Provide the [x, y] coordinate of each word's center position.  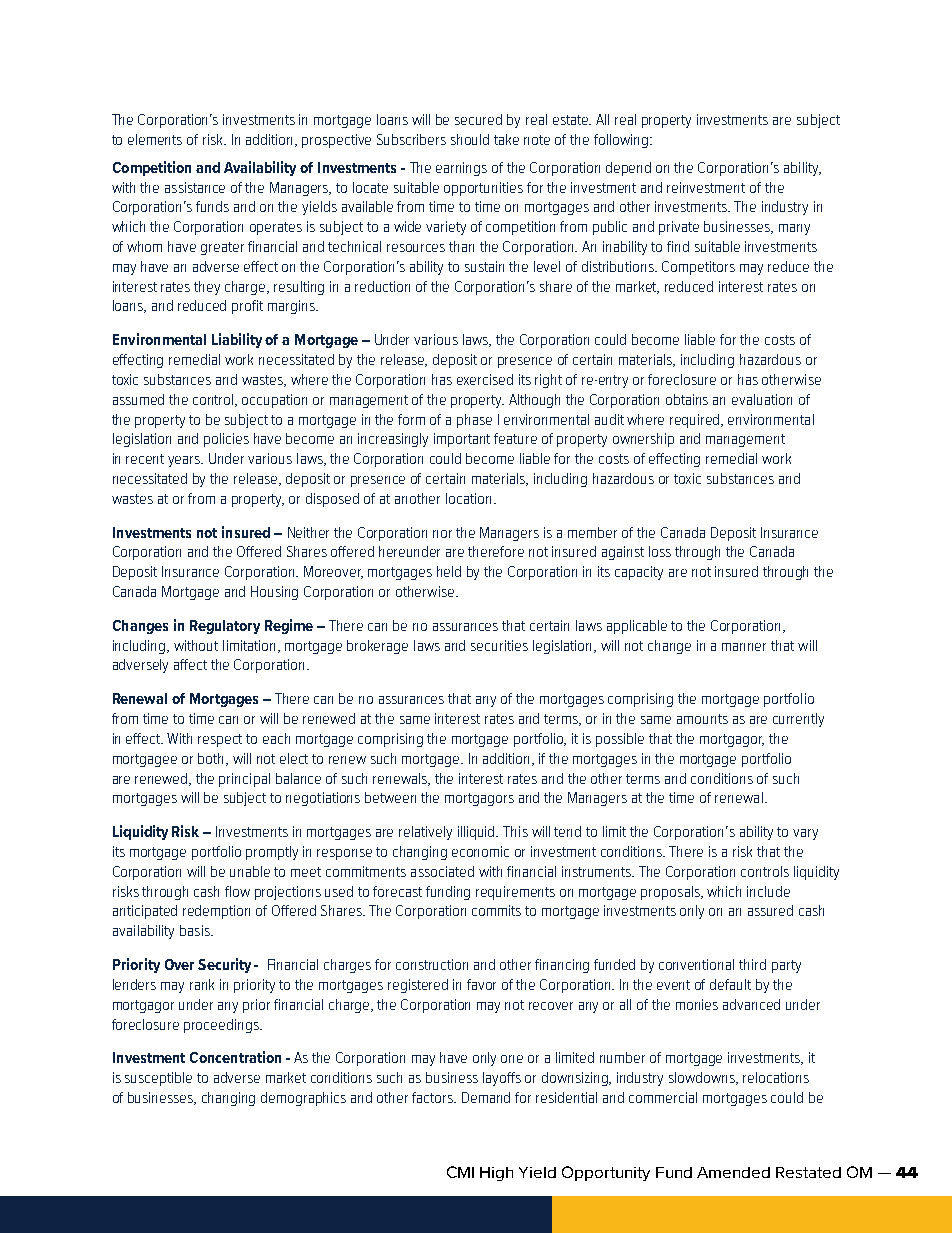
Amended [733, 1172]
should [470, 139]
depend [628, 169]
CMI [460, 1172]
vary [805, 834]
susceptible [158, 1079]
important [462, 440]
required [696, 421]
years [185, 461]
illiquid [478, 833]
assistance [195, 187]
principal [244, 780]
